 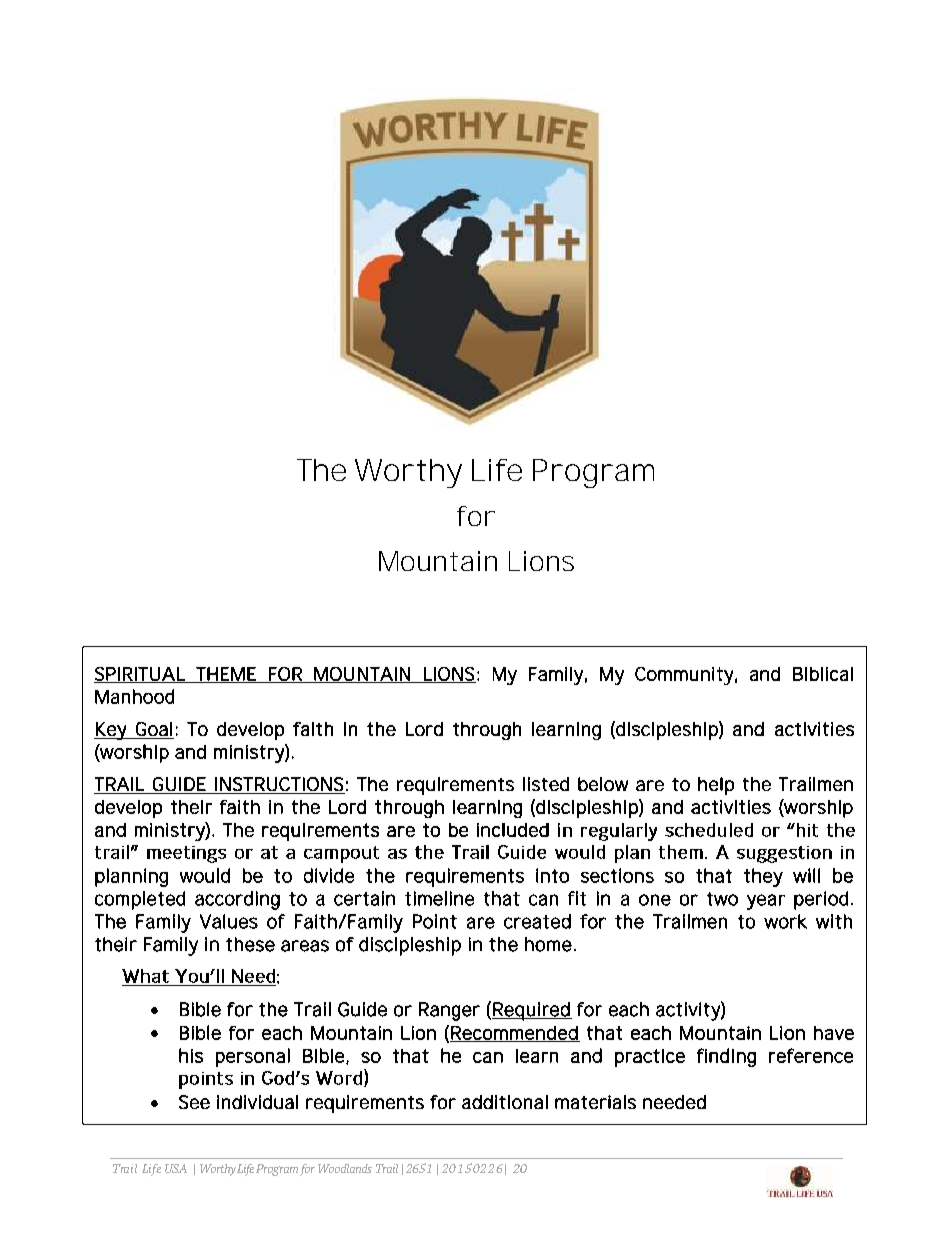 I want to click on work, so click(x=785, y=921).
